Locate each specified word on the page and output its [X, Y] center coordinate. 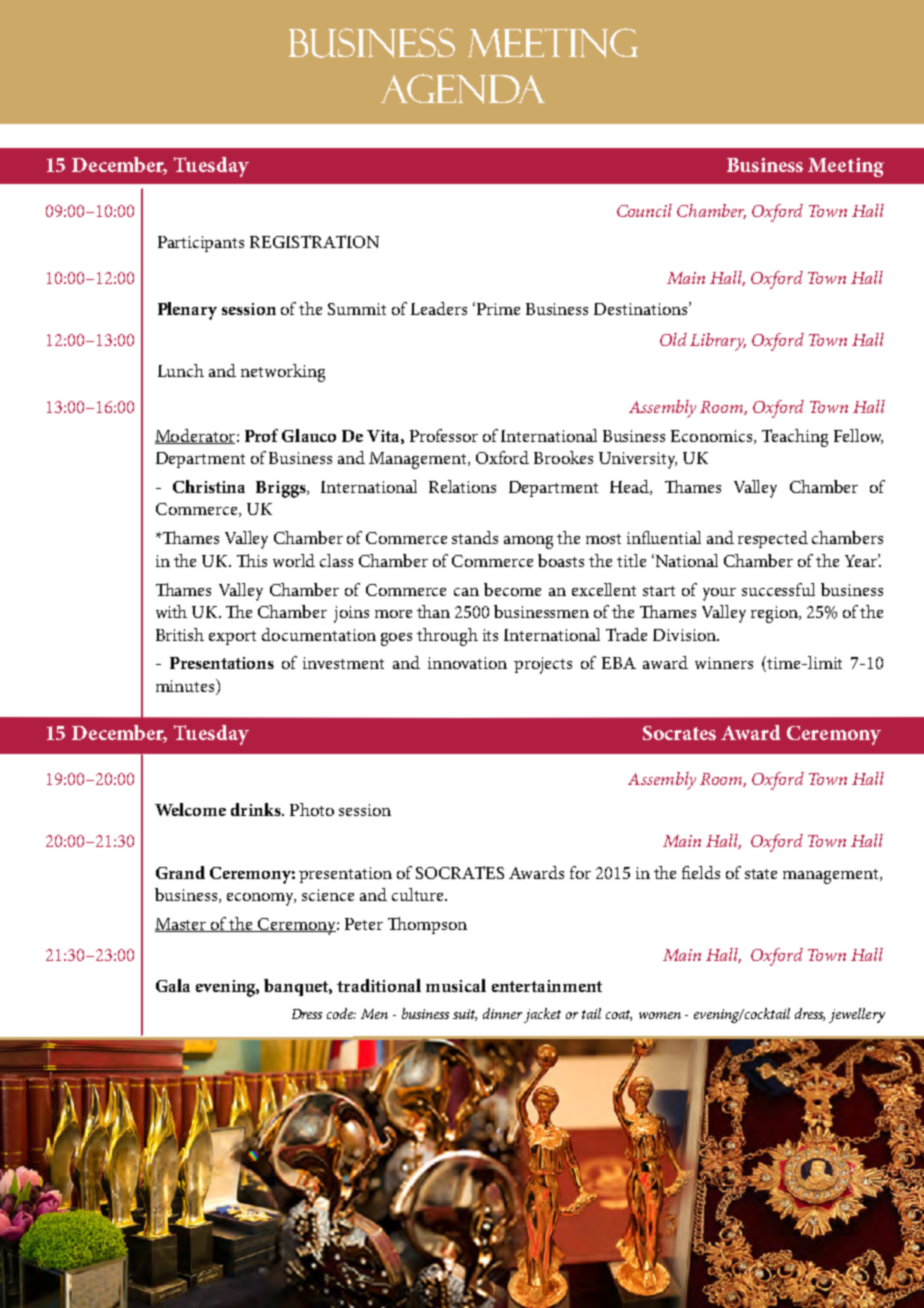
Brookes [563, 457]
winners [724, 663]
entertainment [547, 986]
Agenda [463, 89]
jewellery [857, 1015]
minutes [186, 687]
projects [543, 665]
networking [283, 373]
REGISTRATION [314, 241]
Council [644, 210]
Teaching [795, 438]
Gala [173, 985]
